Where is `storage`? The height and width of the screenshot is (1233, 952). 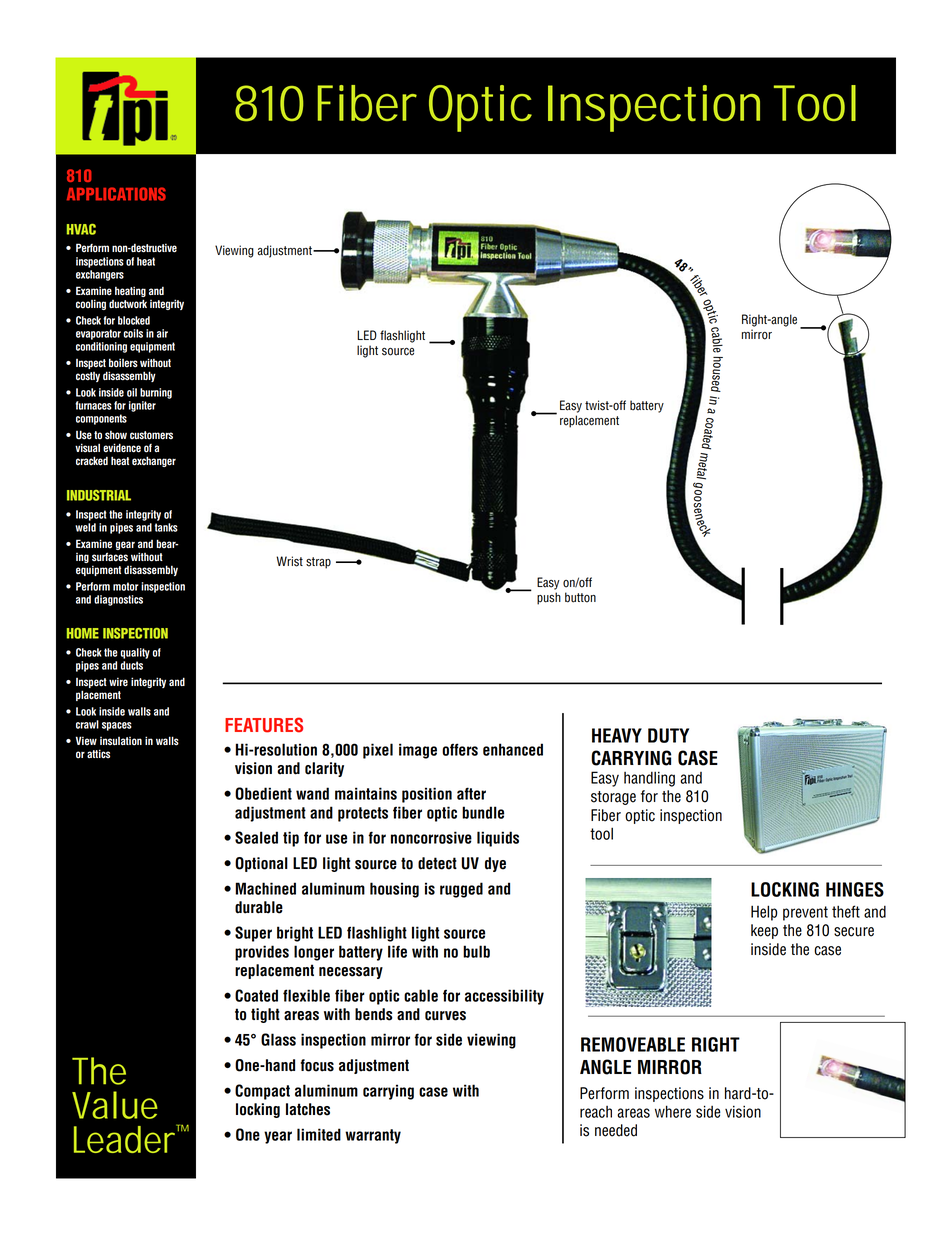
storage is located at coordinates (613, 798).
